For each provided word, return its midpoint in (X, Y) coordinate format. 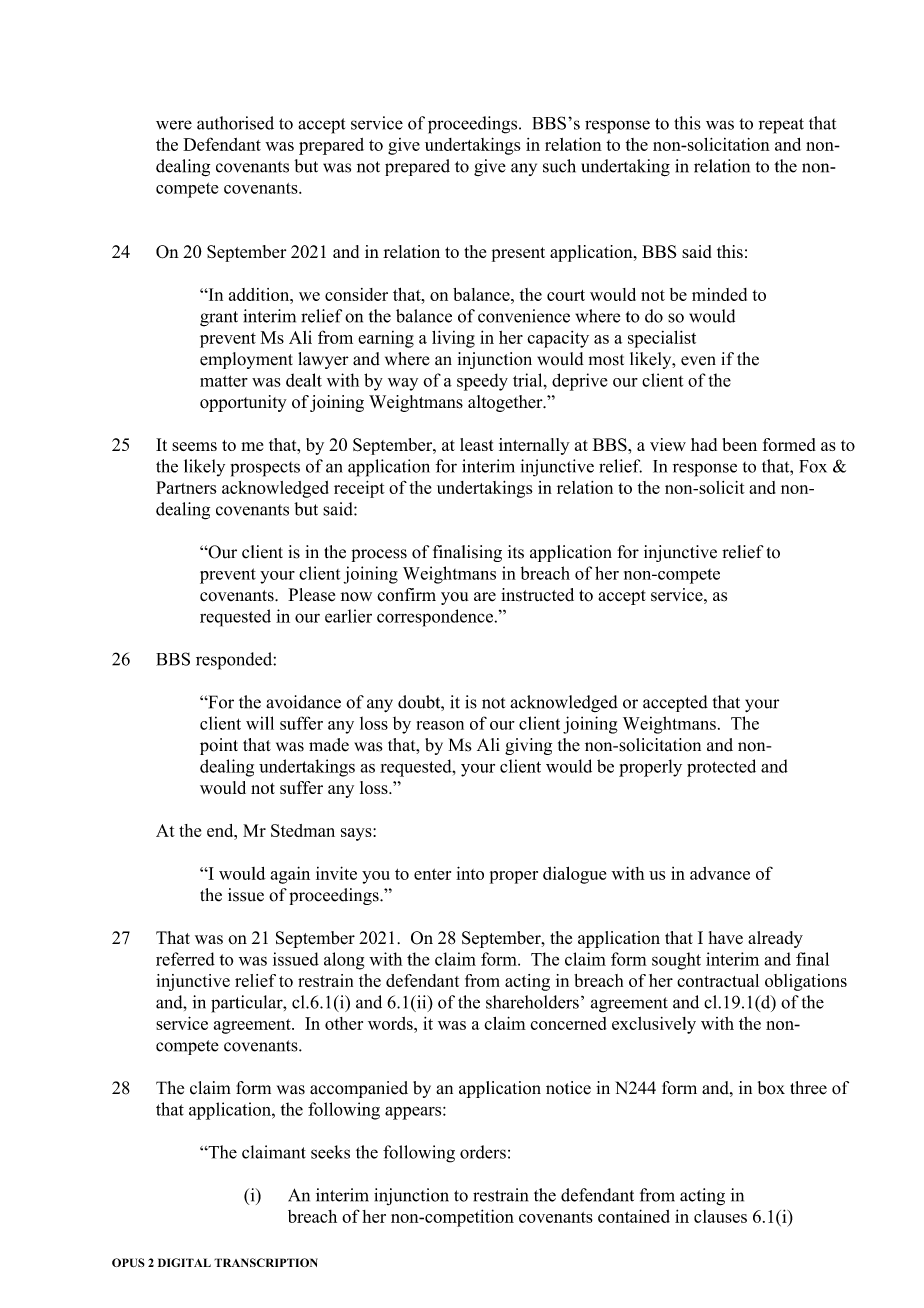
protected (721, 768)
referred (185, 959)
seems (194, 446)
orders (483, 1152)
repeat (781, 126)
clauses (720, 1216)
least (477, 444)
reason (440, 725)
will (260, 723)
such (559, 166)
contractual (718, 980)
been (740, 444)
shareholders (532, 1002)
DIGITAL (184, 1262)
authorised (235, 123)
